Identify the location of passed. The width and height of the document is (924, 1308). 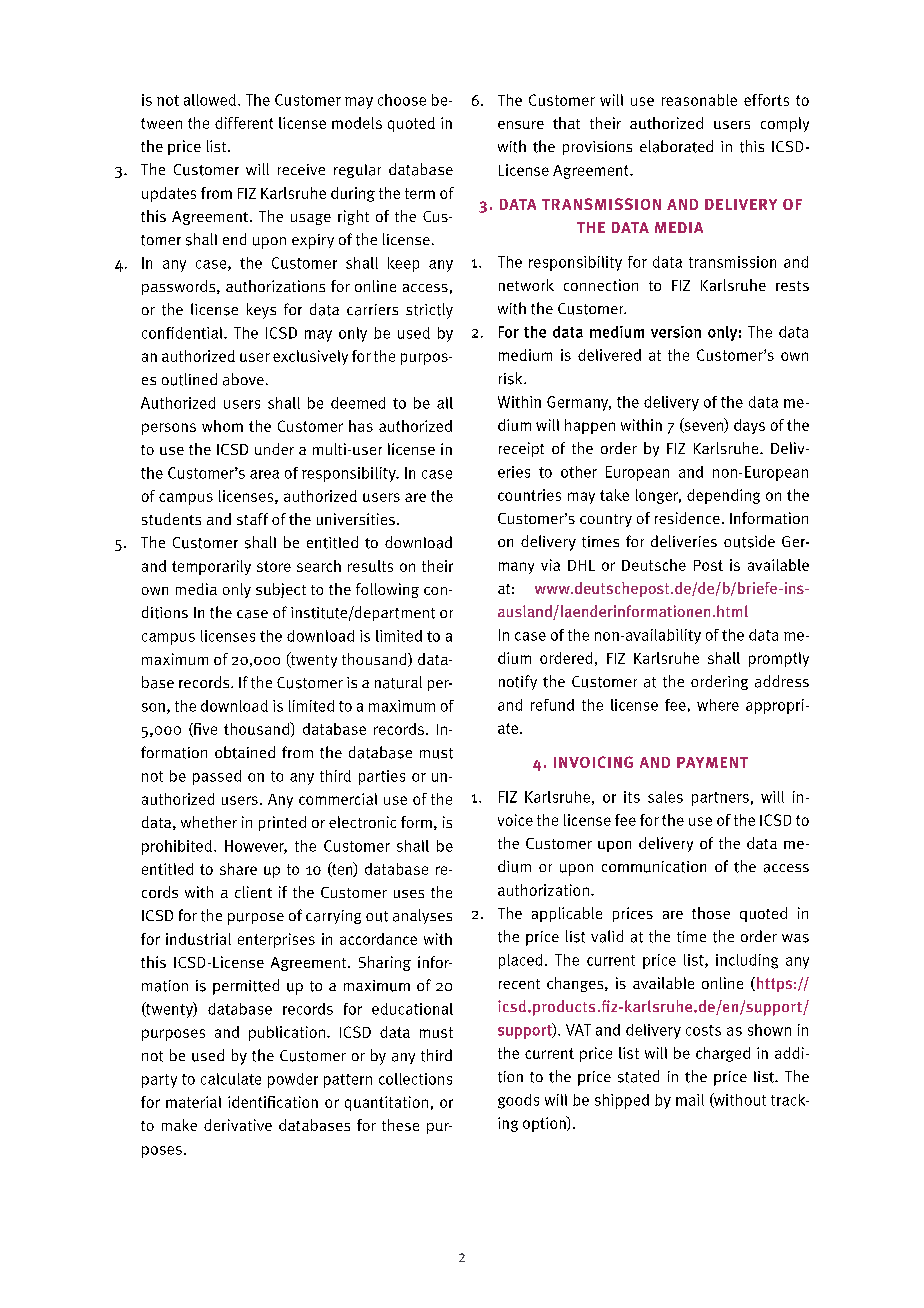
(217, 777).
